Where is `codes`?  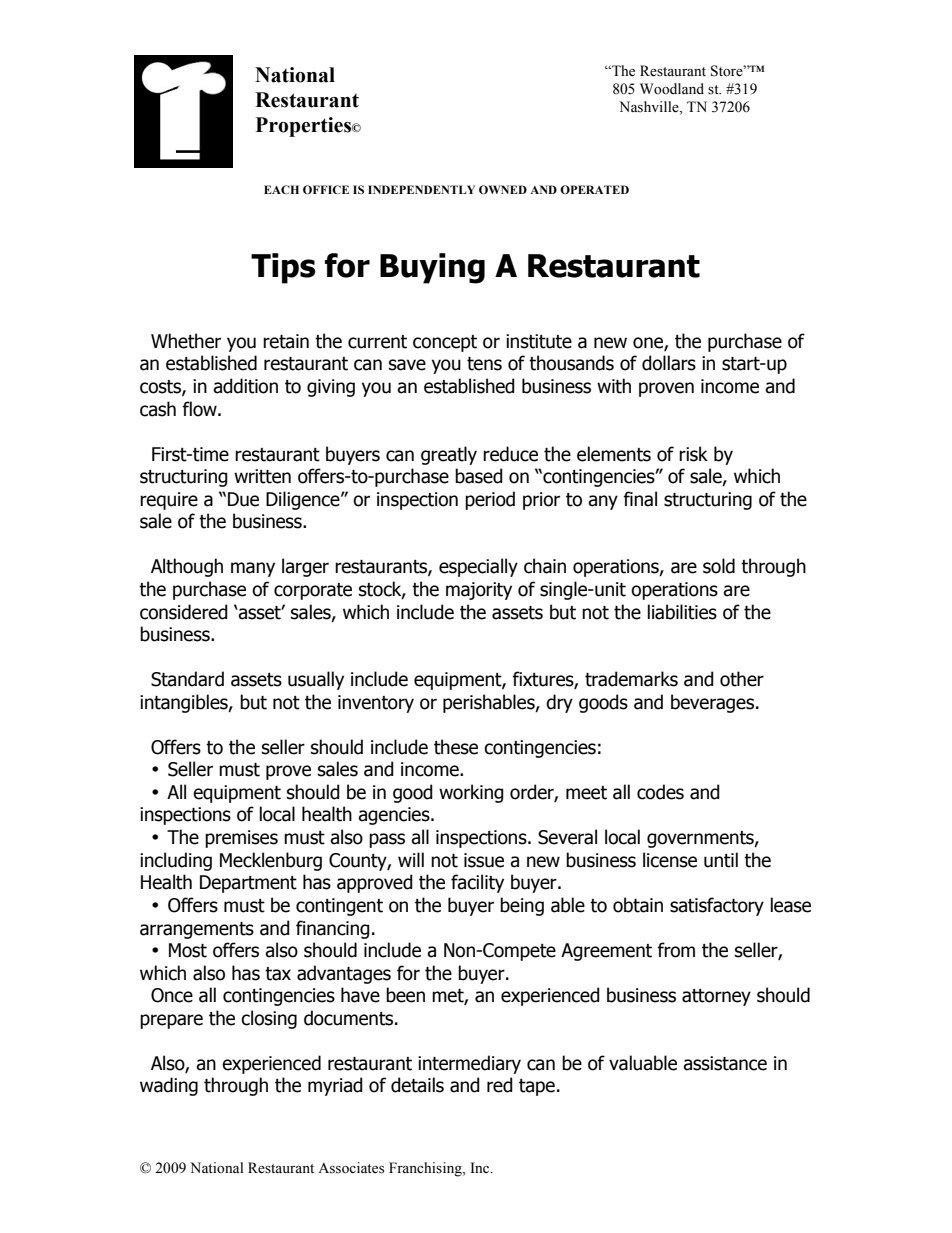 codes is located at coordinates (660, 792).
